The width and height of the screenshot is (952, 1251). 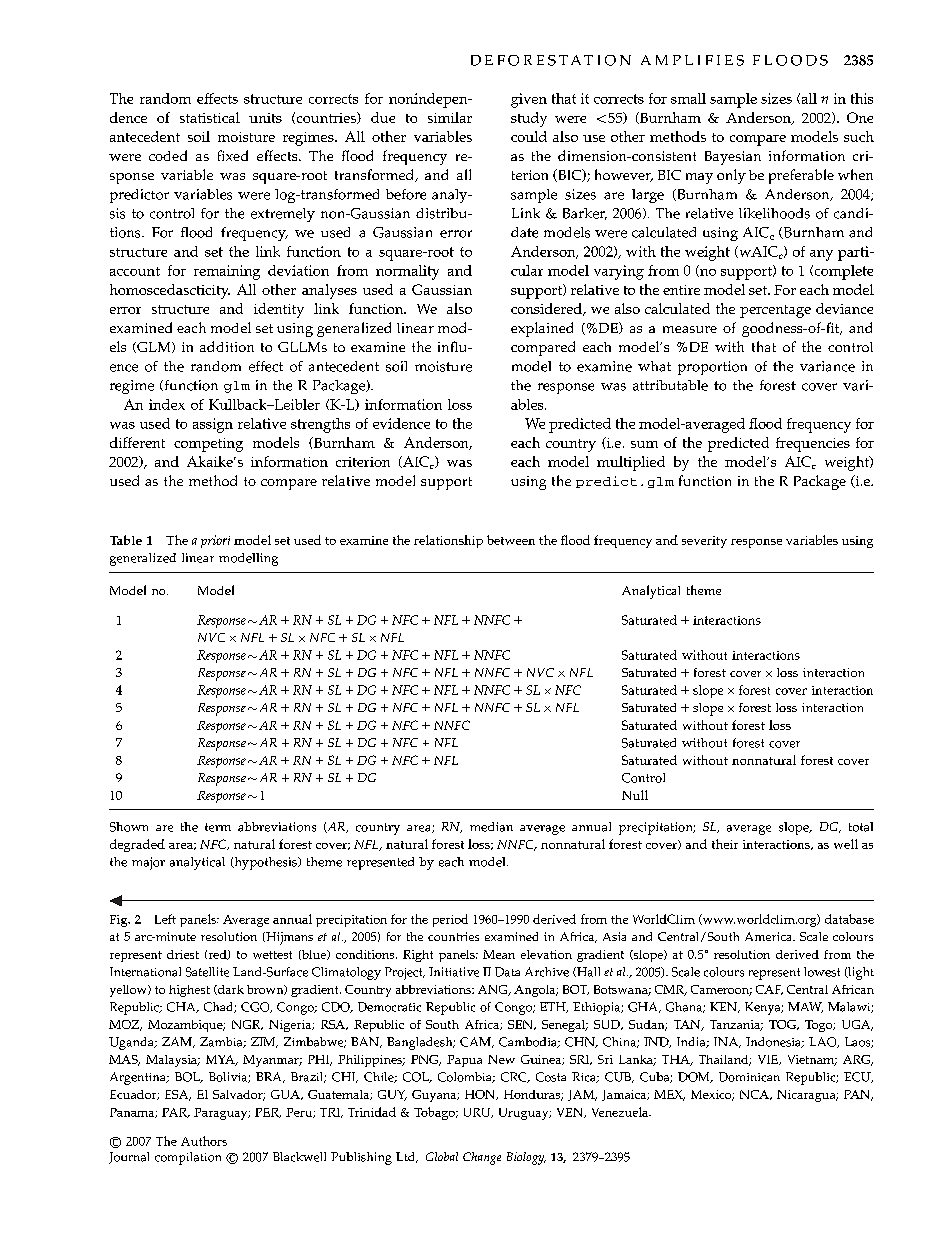 What do you see at coordinates (210, 117) in the screenshot?
I see `statistical` at bounding box center [210, 117].
